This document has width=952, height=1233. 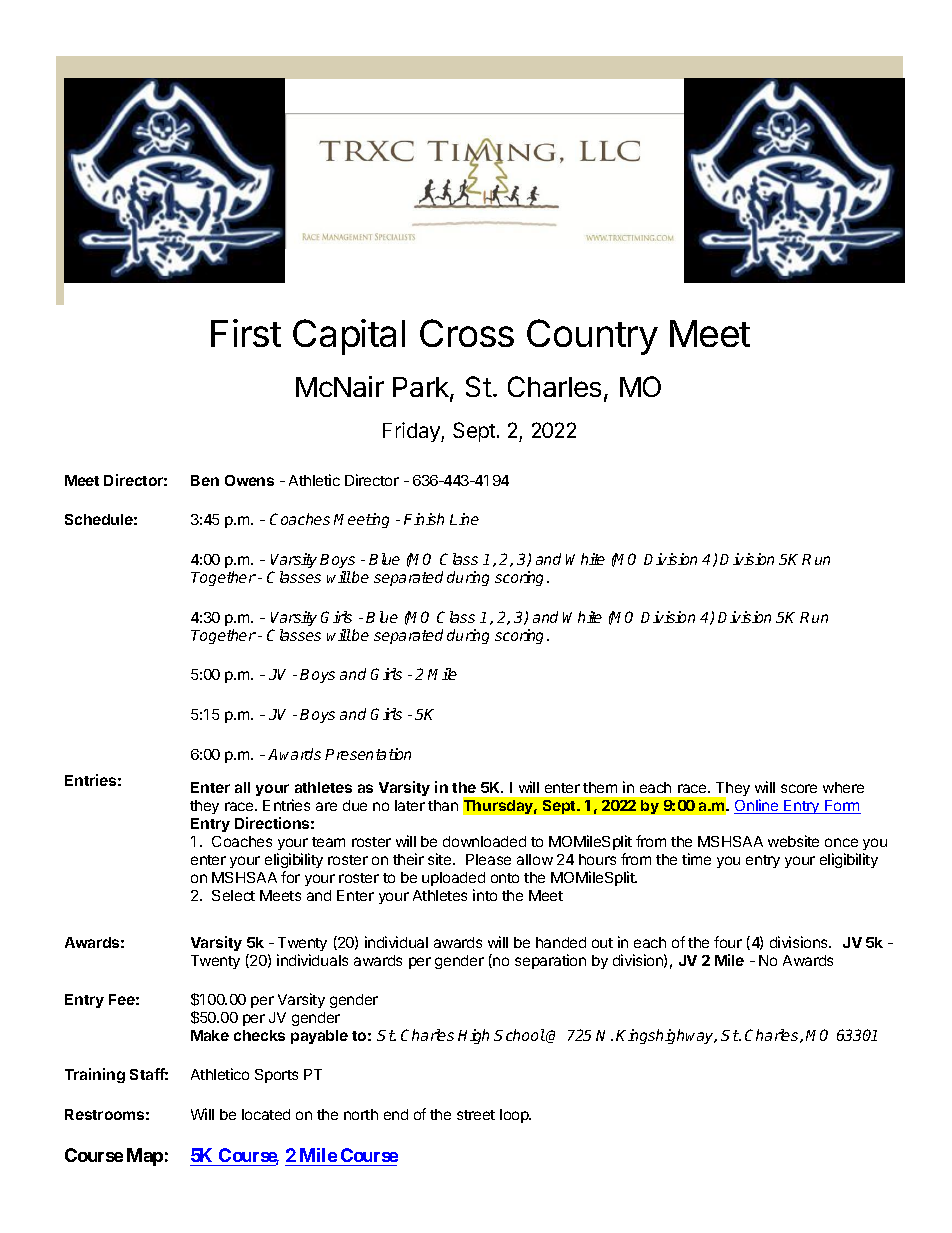 I want to click on First, so click(x=246, y=333).
